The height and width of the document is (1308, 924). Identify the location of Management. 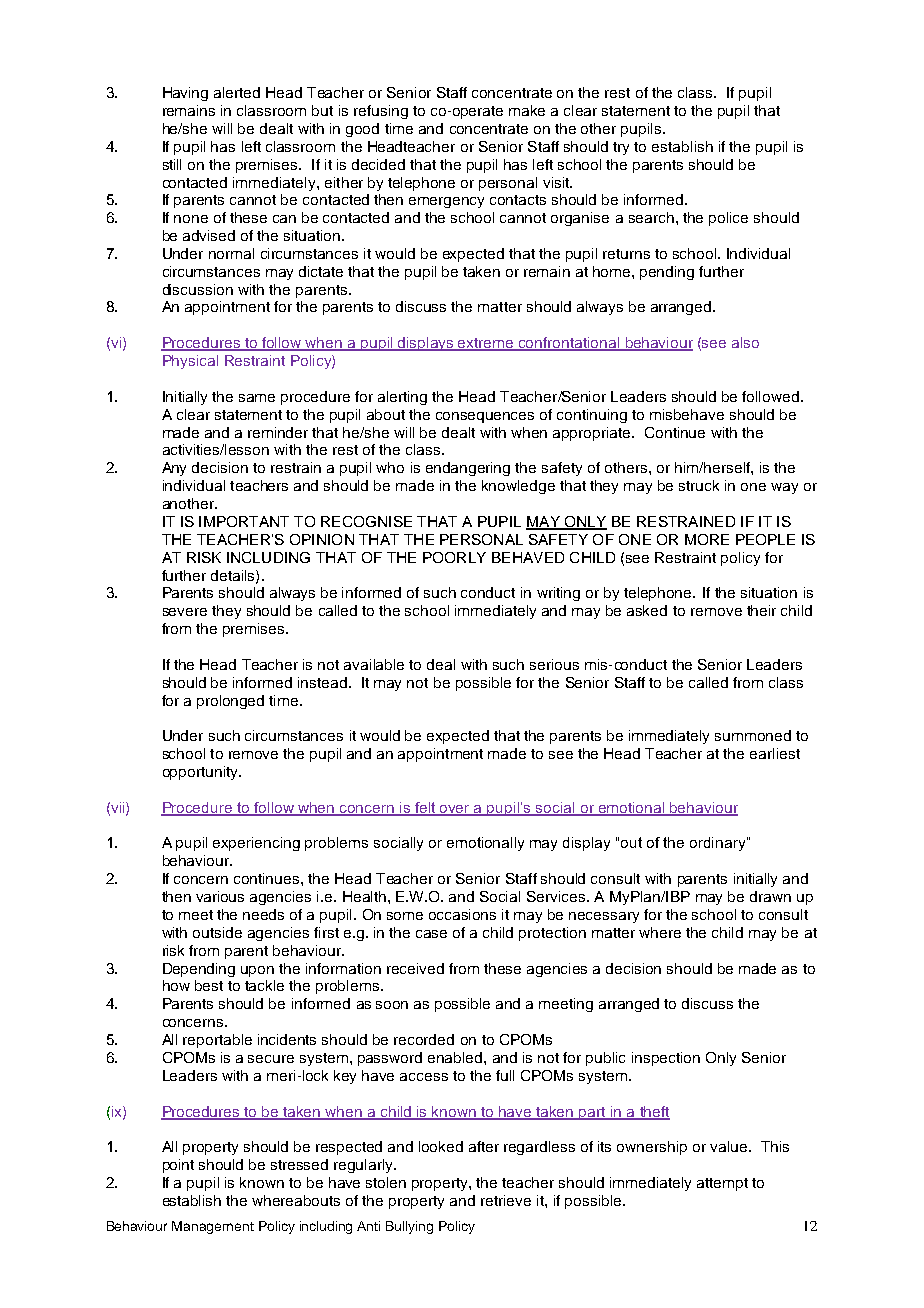
(213, 1227).
